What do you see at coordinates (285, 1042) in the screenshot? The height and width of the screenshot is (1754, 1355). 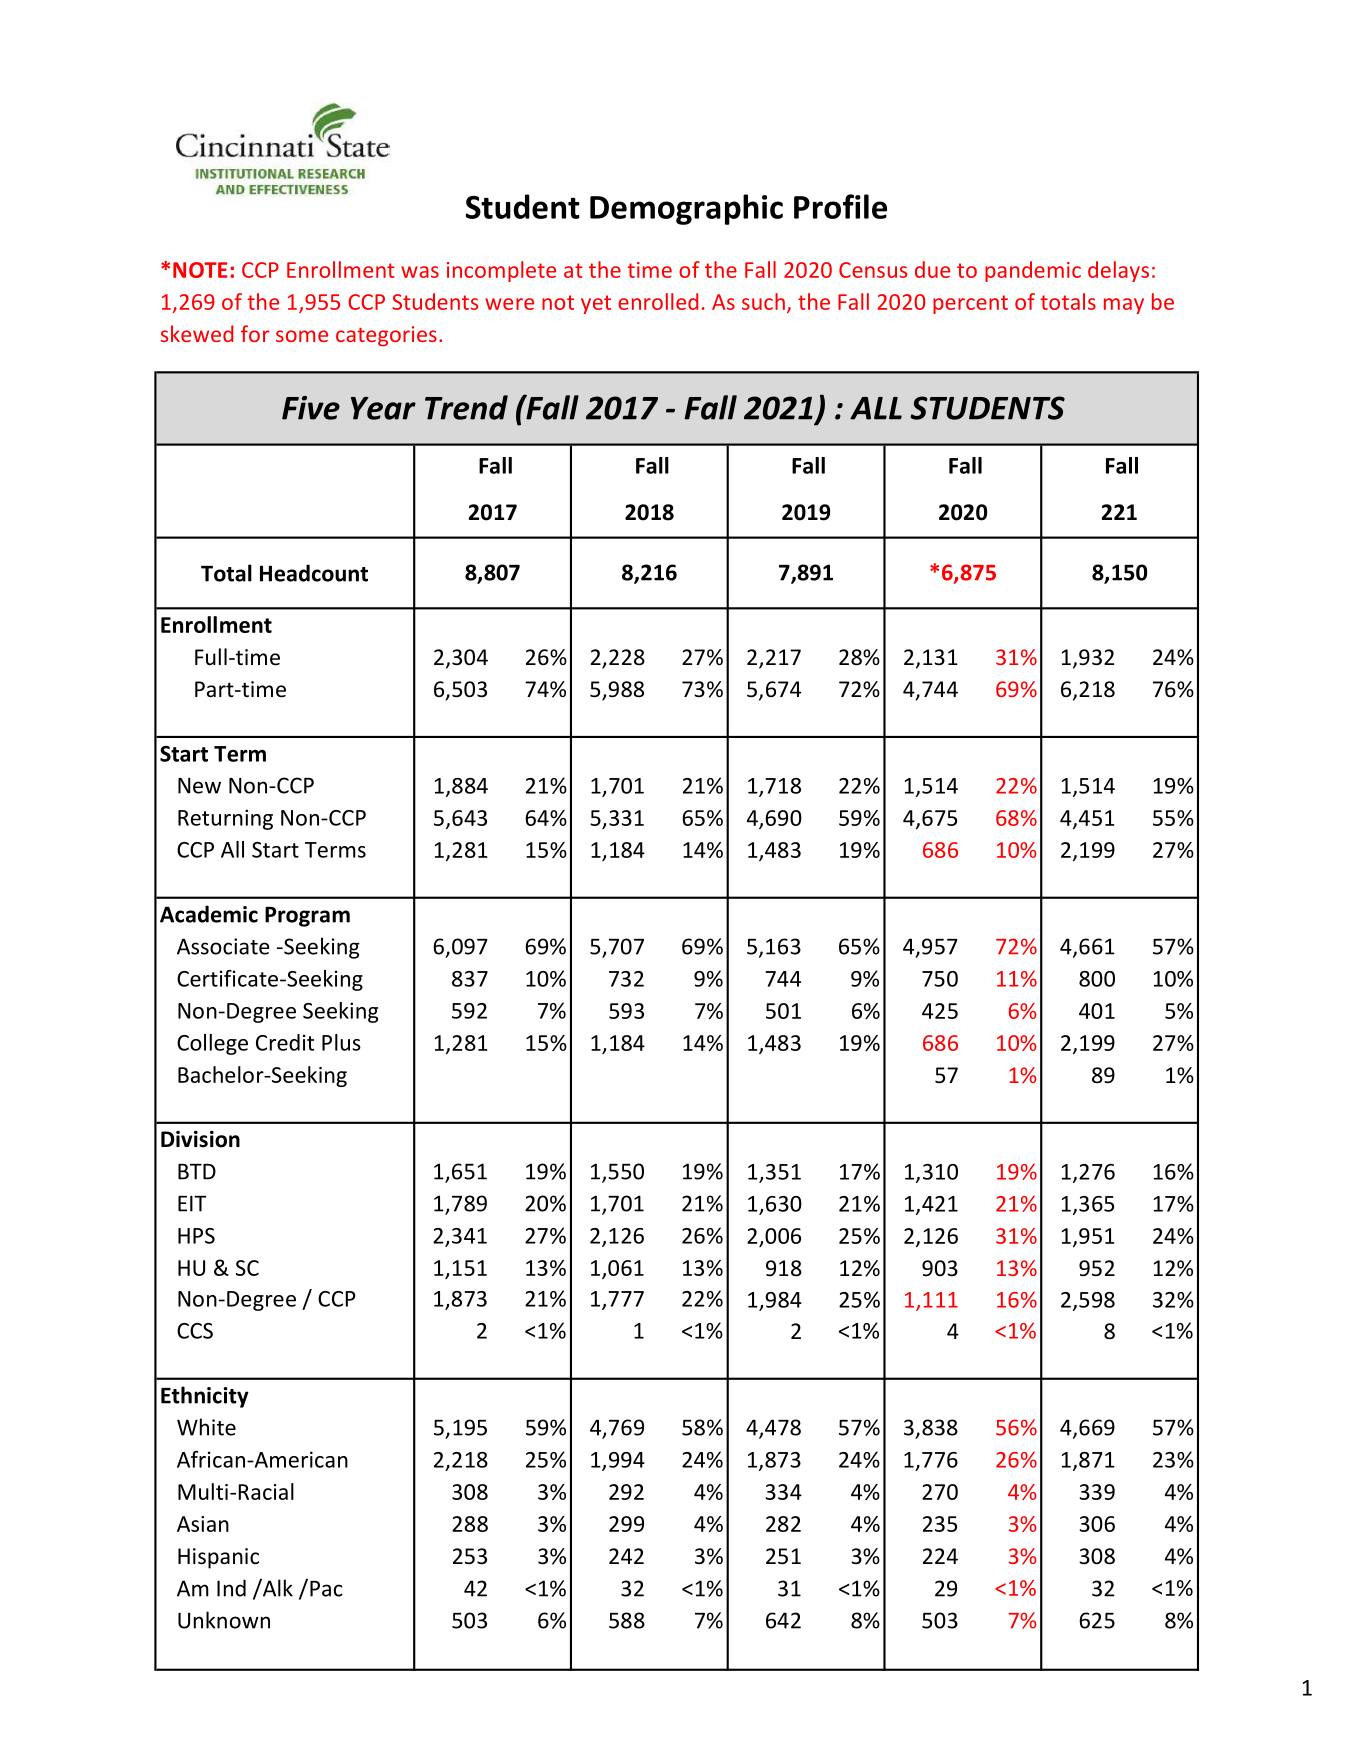 I see `Credit` at bounding box center [285, 1042].
